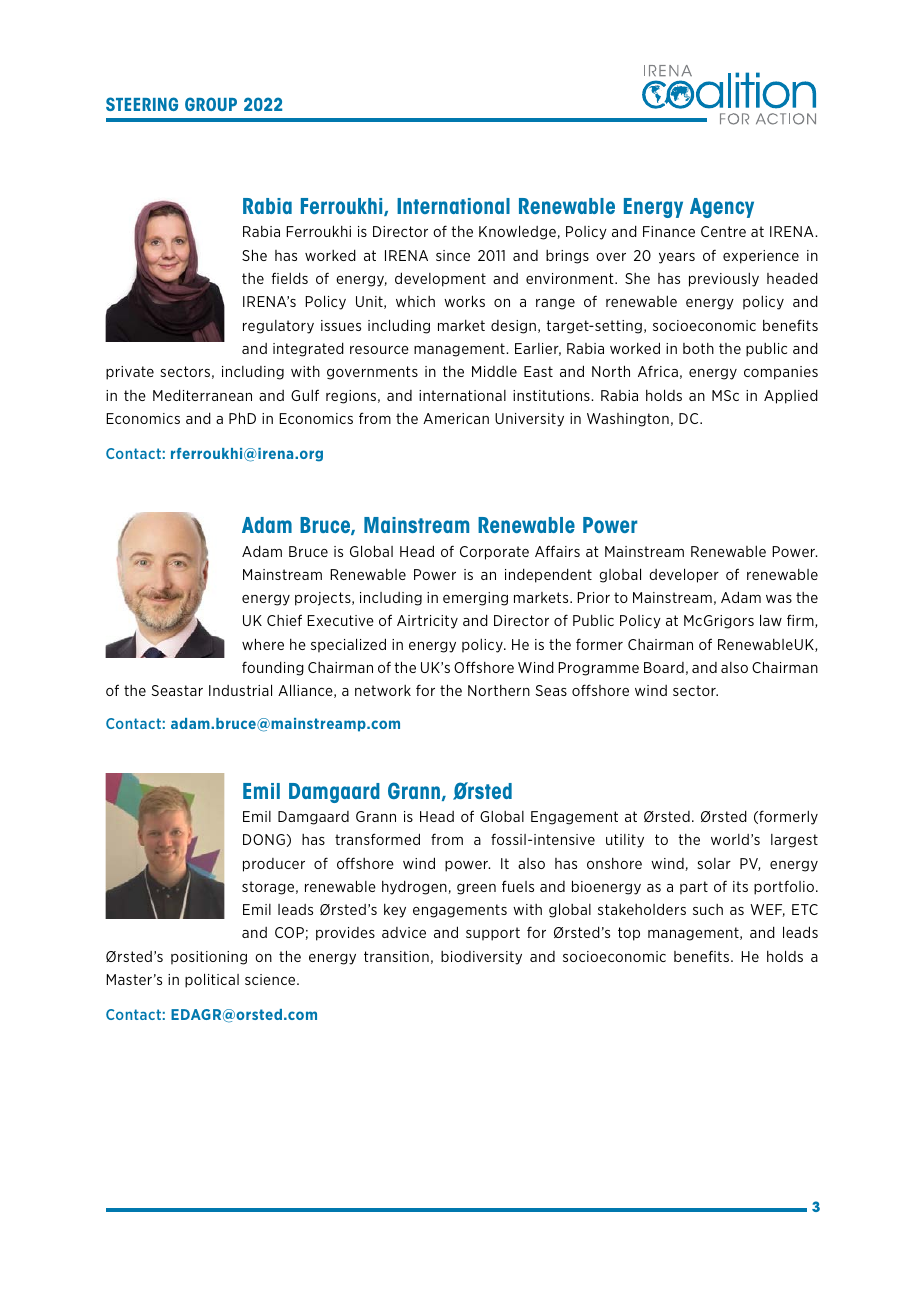 The height and width of the document is (1308, 924). Describe the element at coordinates (628, 420) in the document. I see `Washington` at that location.
